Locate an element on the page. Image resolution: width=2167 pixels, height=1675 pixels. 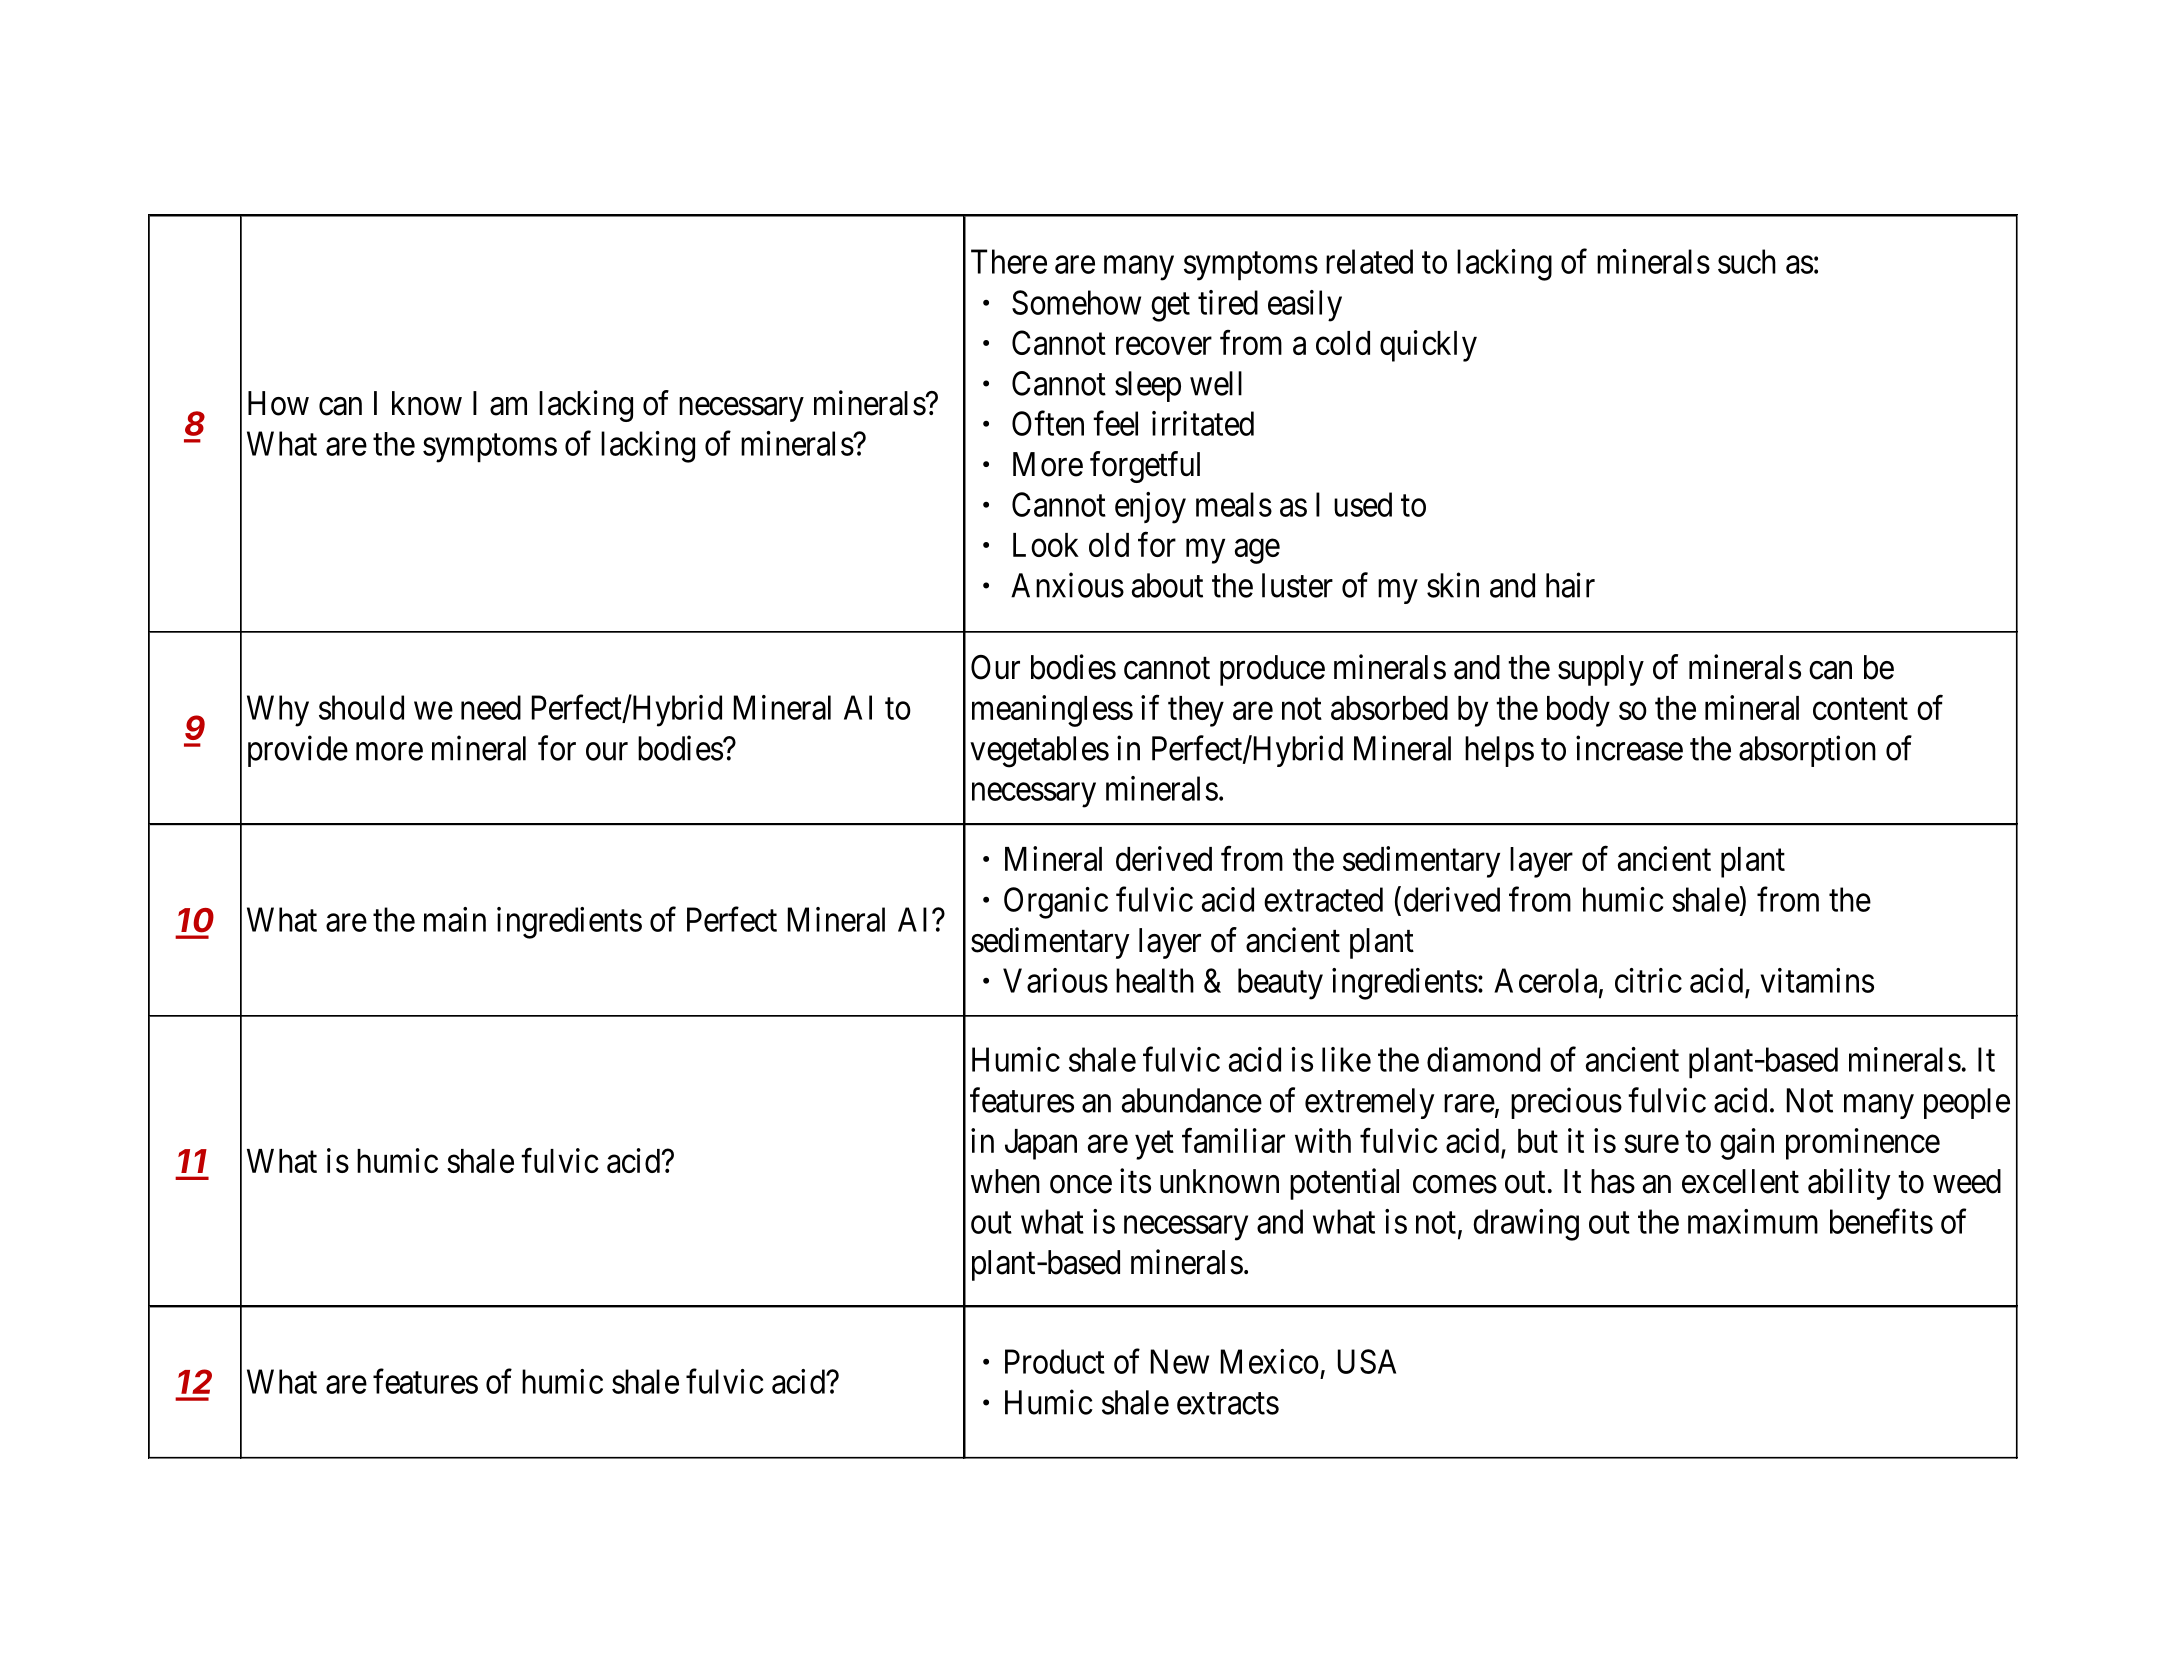
provide is located at coordinates (298, 751).
